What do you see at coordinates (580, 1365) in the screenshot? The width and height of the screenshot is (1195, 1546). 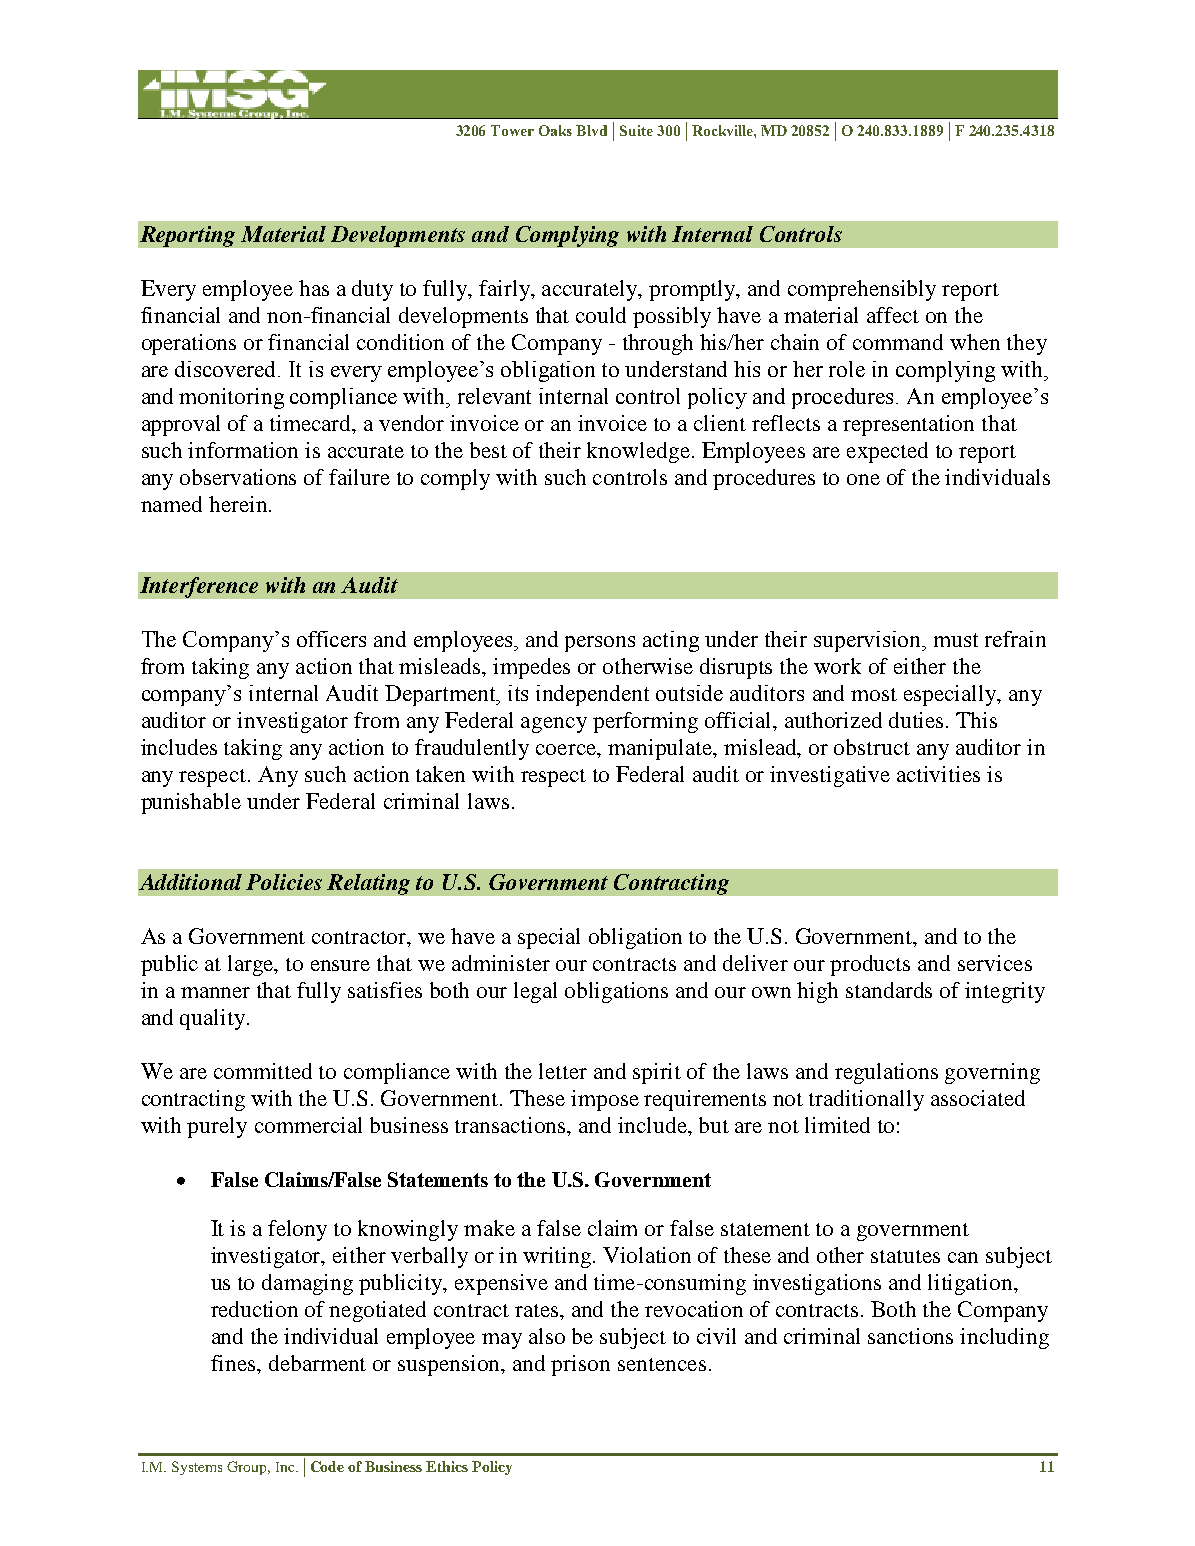 I see `prison` at bounding box center [580, 1365].
